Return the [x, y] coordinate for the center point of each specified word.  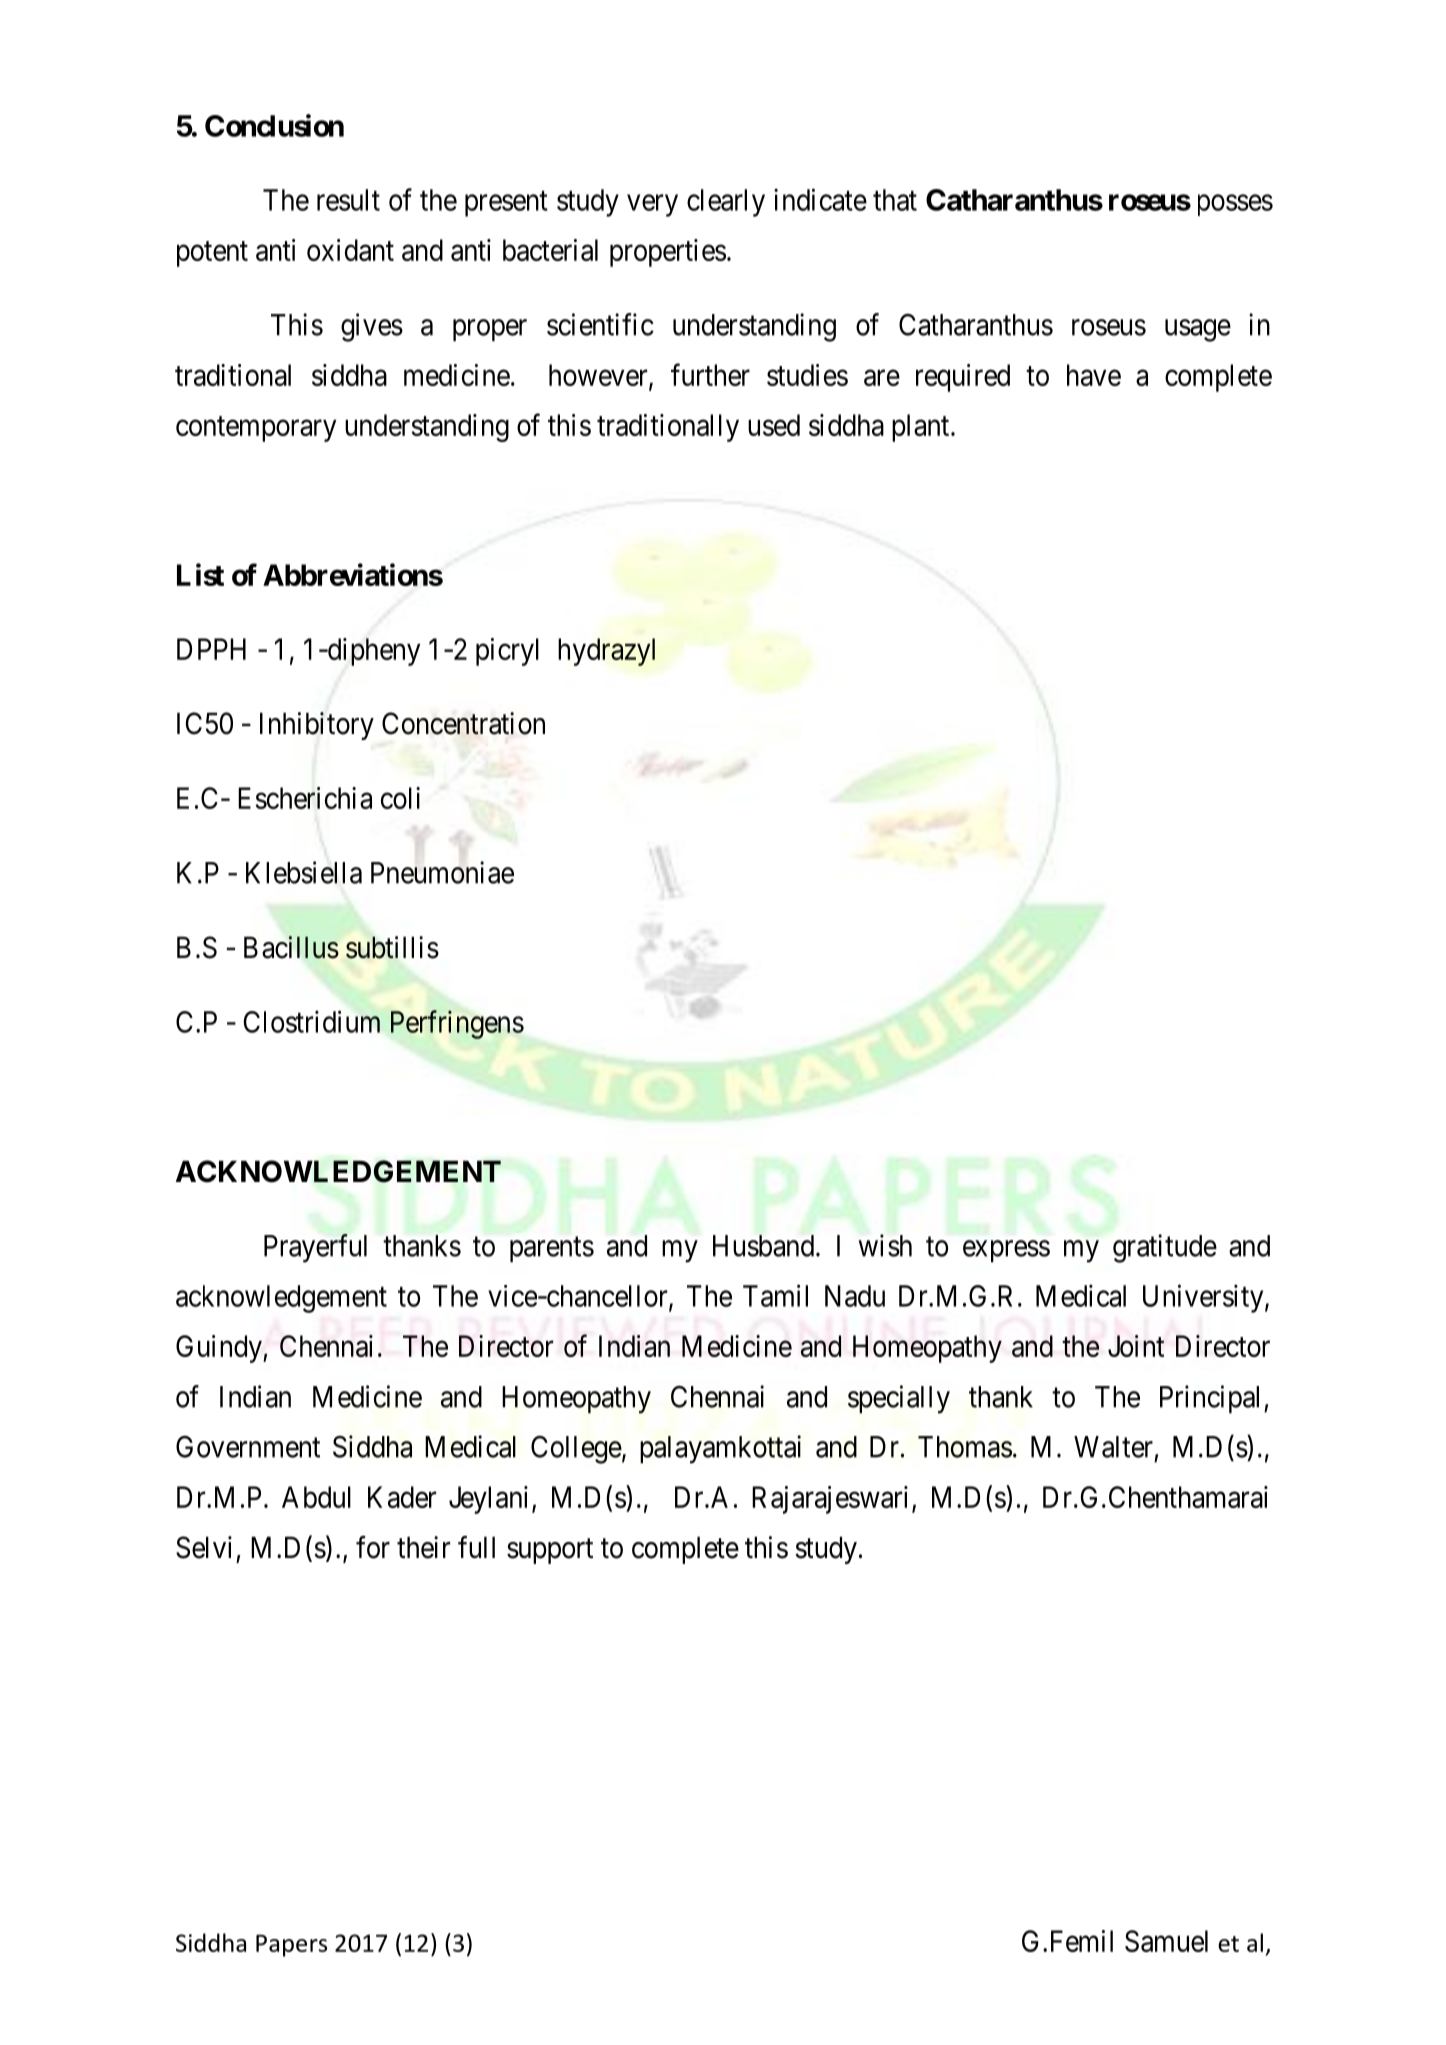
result [348, 200]
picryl [507, 652]
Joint [1136, 1346]
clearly [726, 203]
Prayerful [315, 1248]
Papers [291, 1946]
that [895, 200]
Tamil [775, 1295]
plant [922, 428]
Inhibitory [317, 726]
